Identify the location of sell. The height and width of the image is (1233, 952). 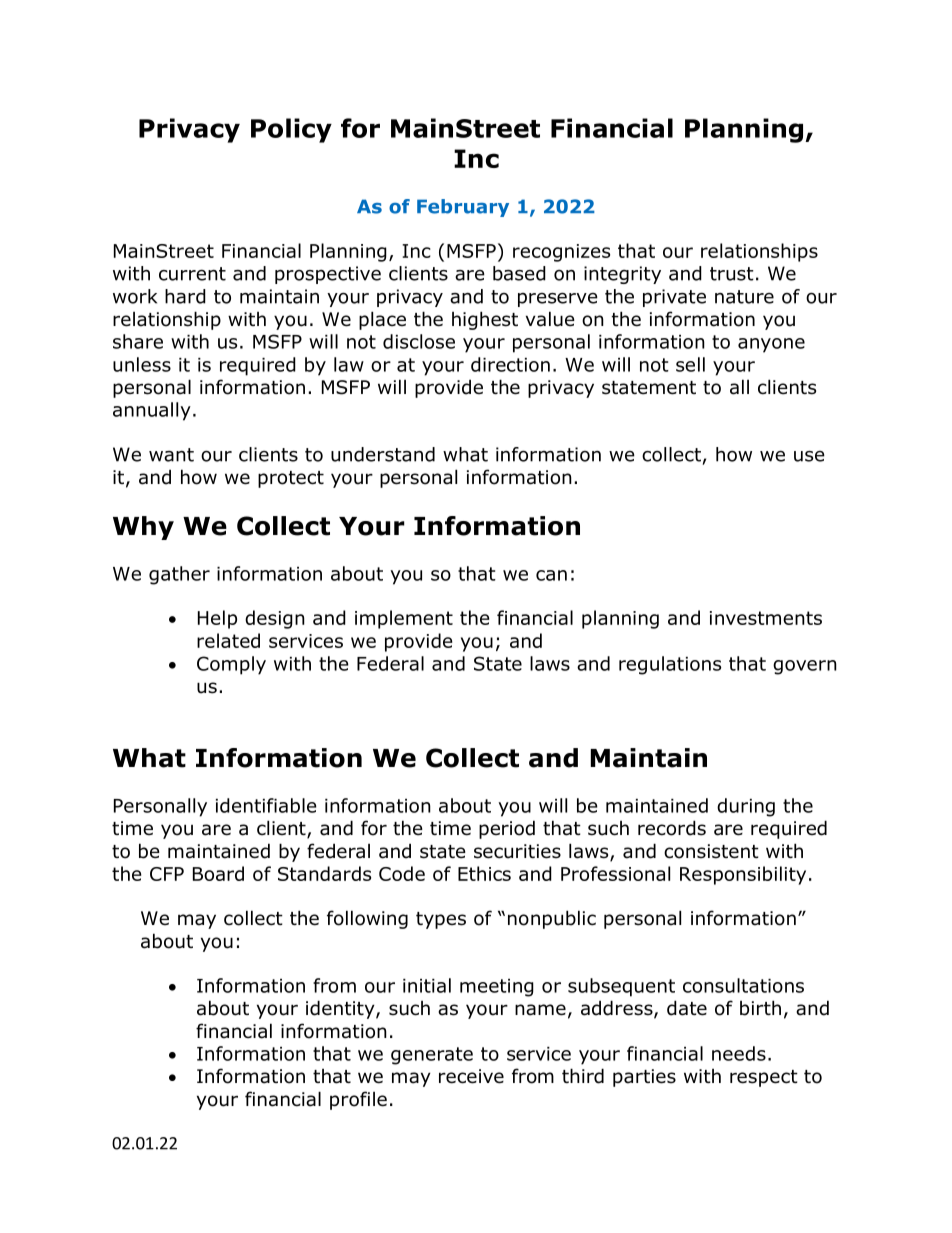
(690, 364).
